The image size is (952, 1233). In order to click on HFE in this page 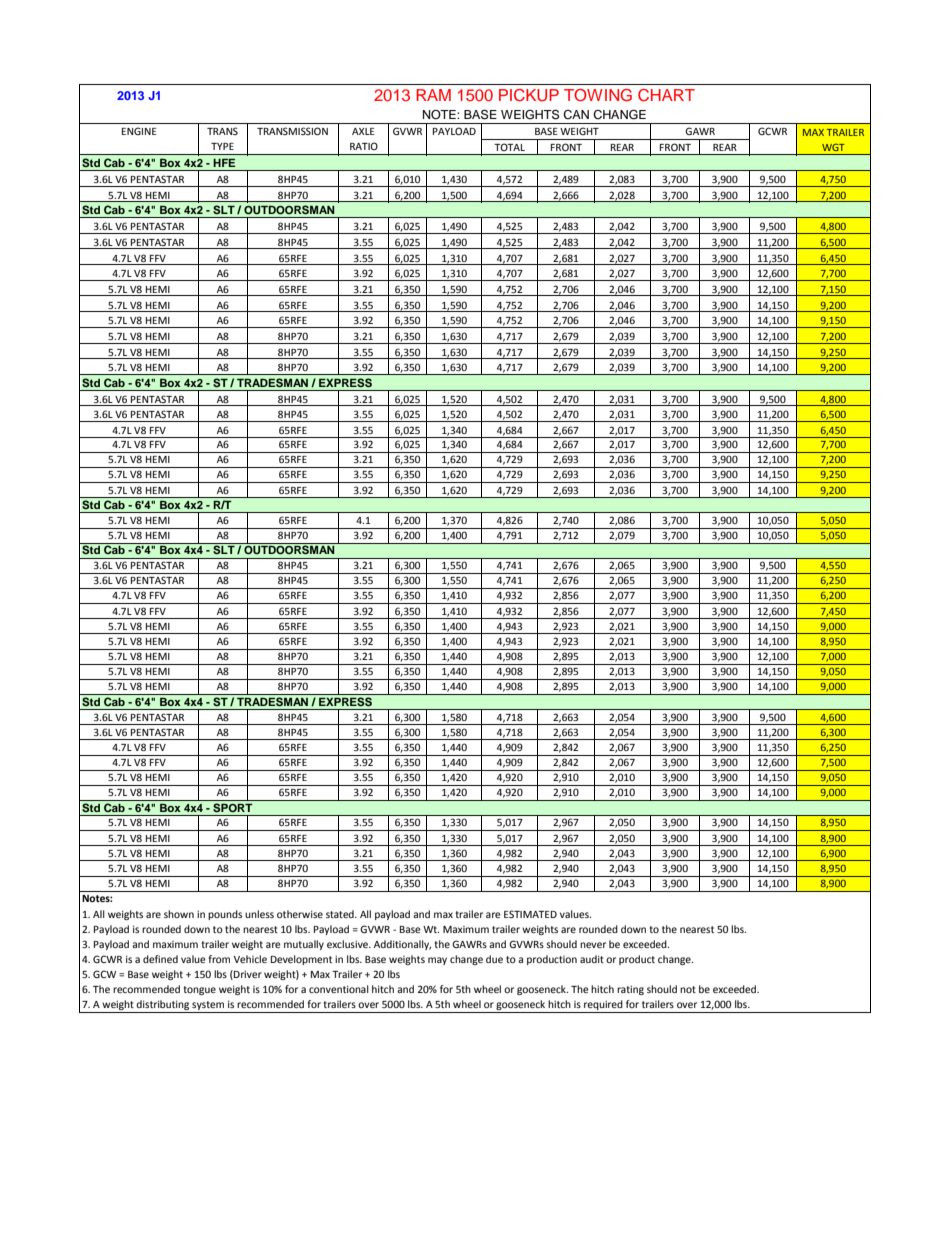, I will do `click(224, 163)`.
